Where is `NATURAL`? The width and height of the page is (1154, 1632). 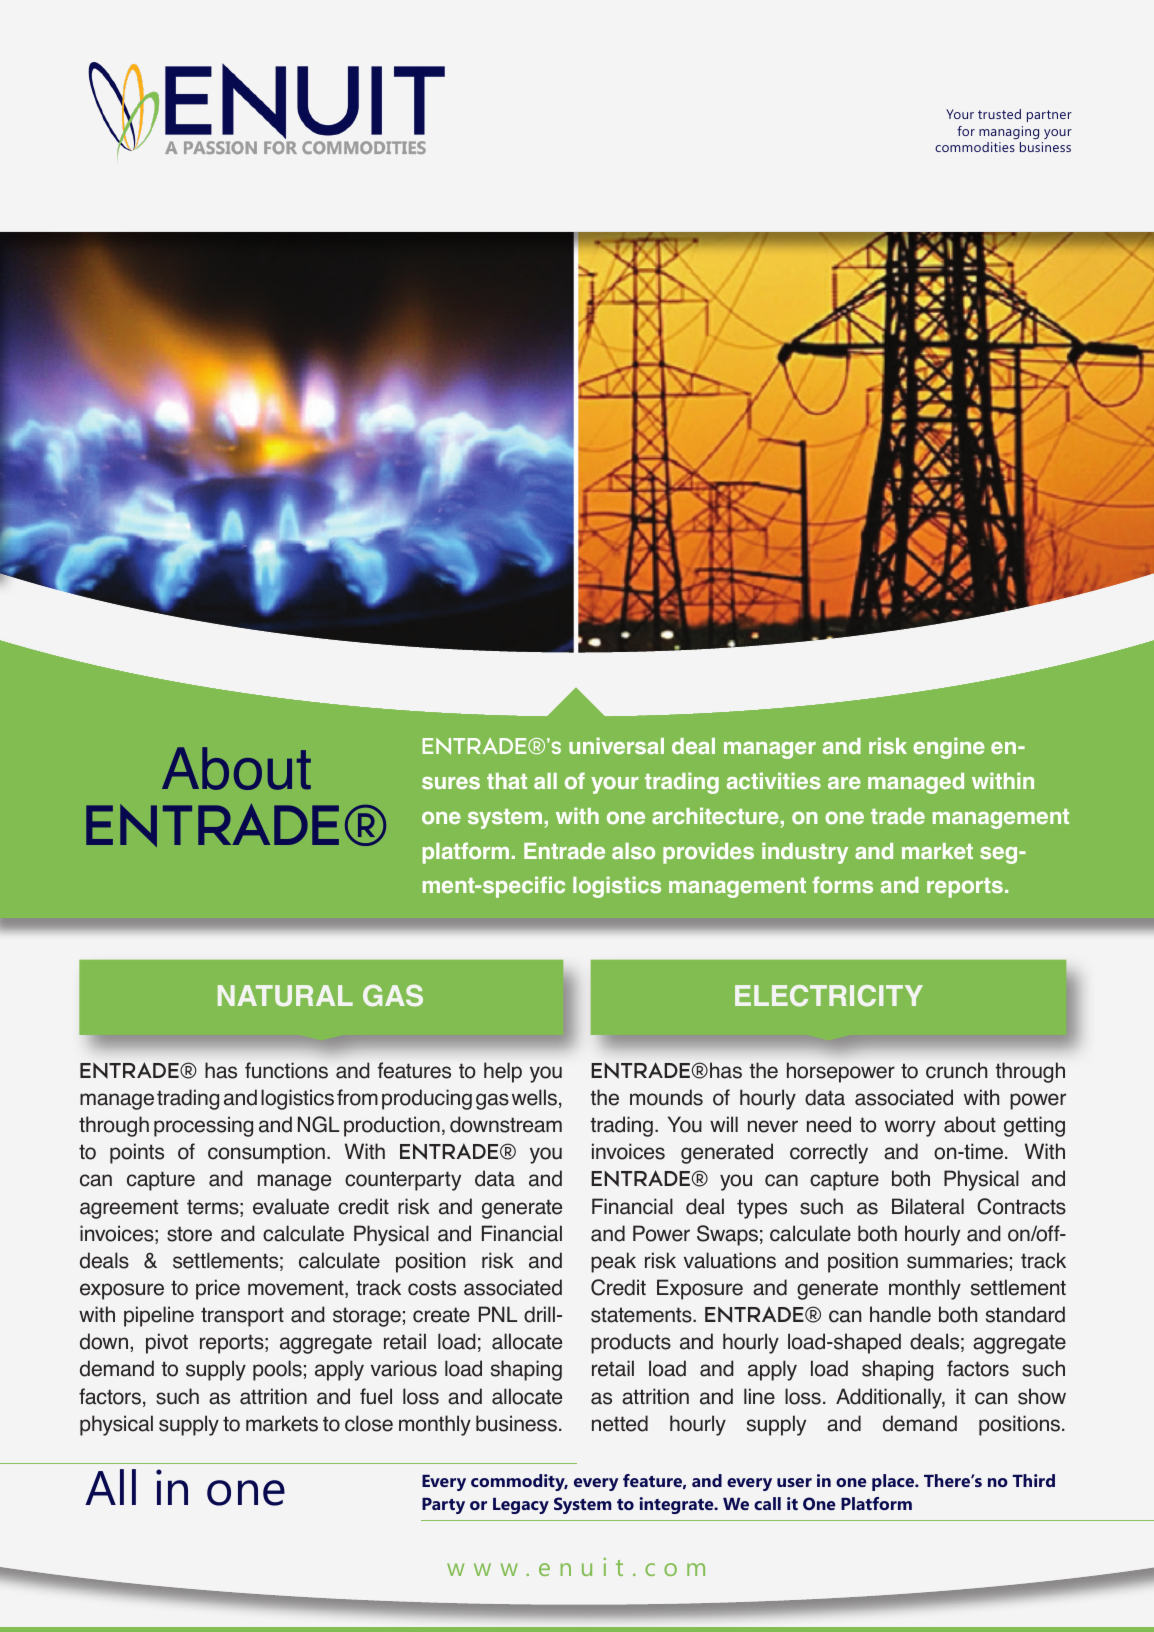
NATURAL is located at coordinates (285, 996).
